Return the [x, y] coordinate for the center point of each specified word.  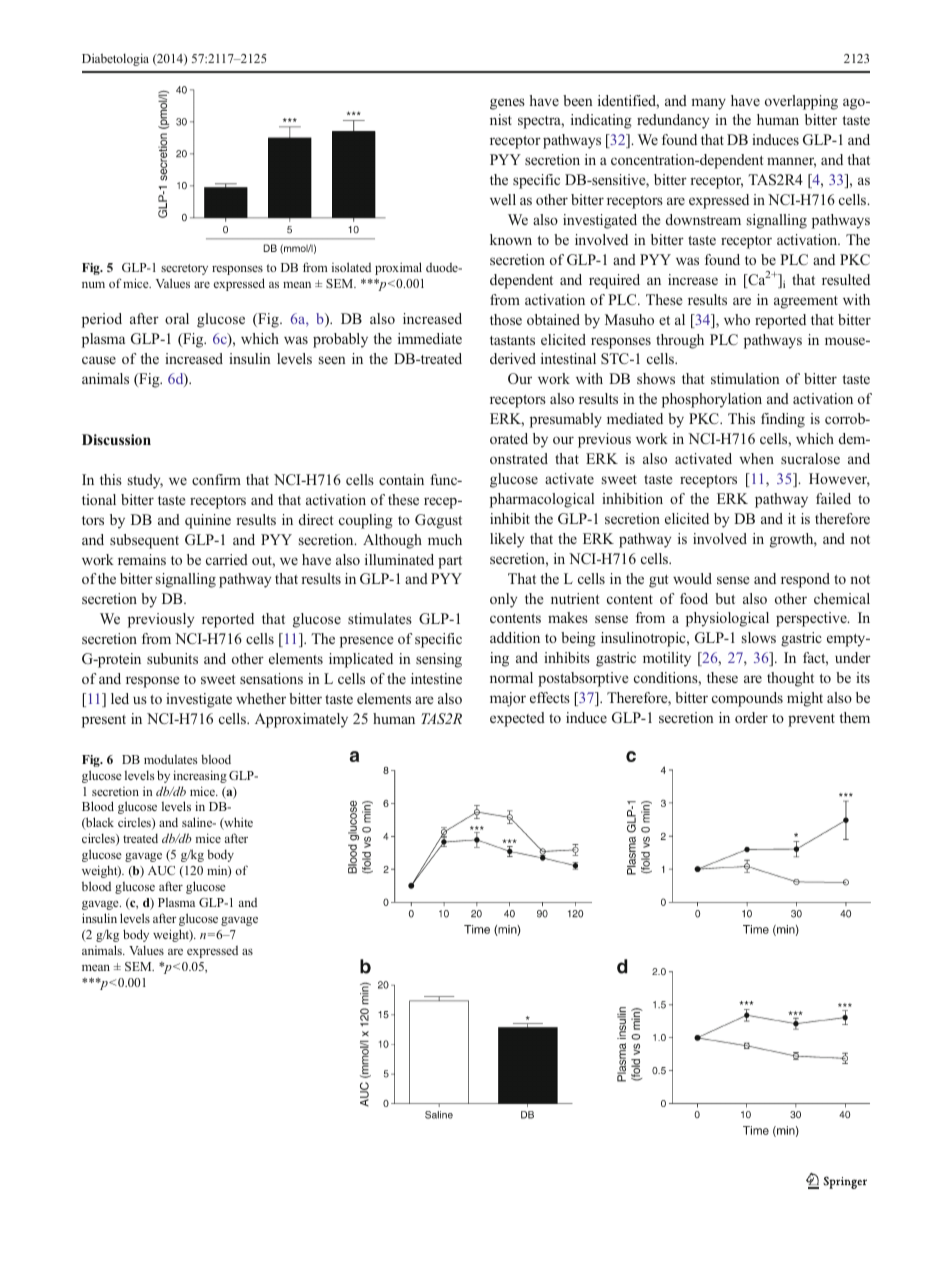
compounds [747, 699]
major [508, 699]
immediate [430, 338]
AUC [161, 870]
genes [507, 104]
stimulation [745, 378]
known [511, 239]
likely [507, 540]
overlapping [801, 102]
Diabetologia [115, 59]
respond [805, 580]
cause [99, 360]
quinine [208, 521]
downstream [703, 219]
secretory [184, 269]
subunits [172, 658]
